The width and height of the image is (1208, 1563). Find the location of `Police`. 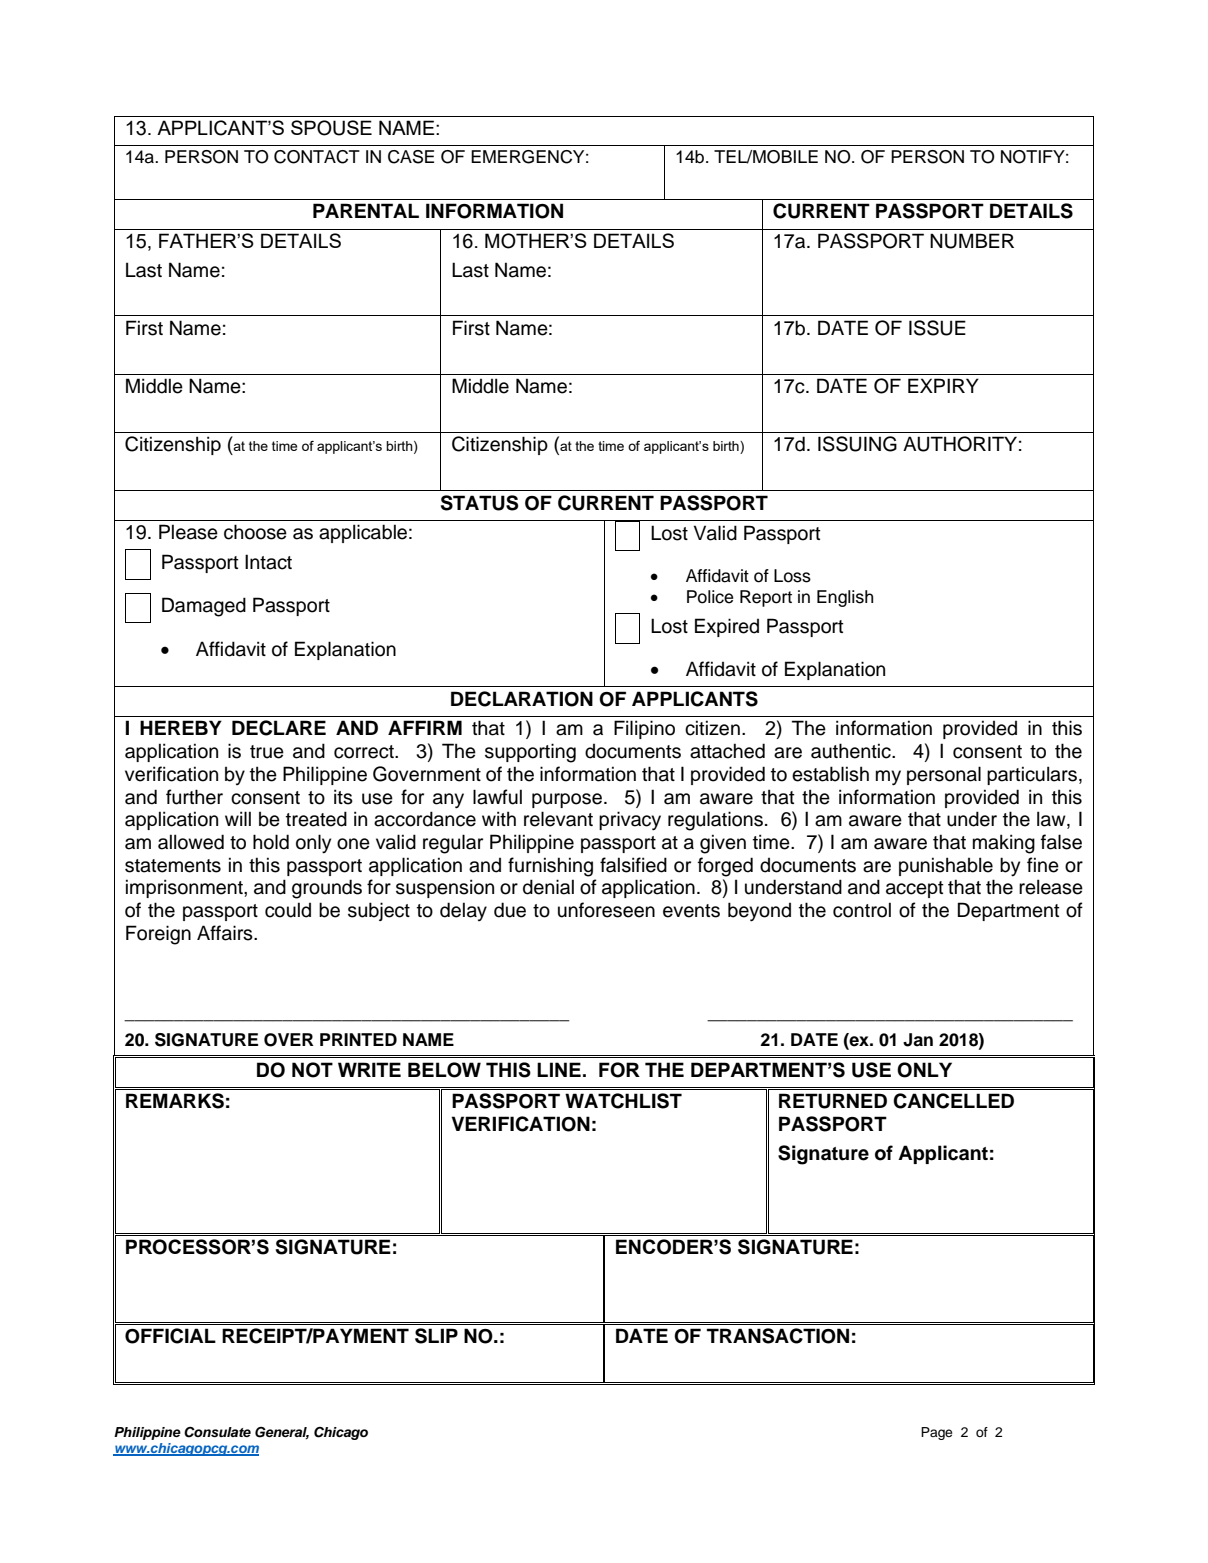

Police is located at coordinates (710, 597).
